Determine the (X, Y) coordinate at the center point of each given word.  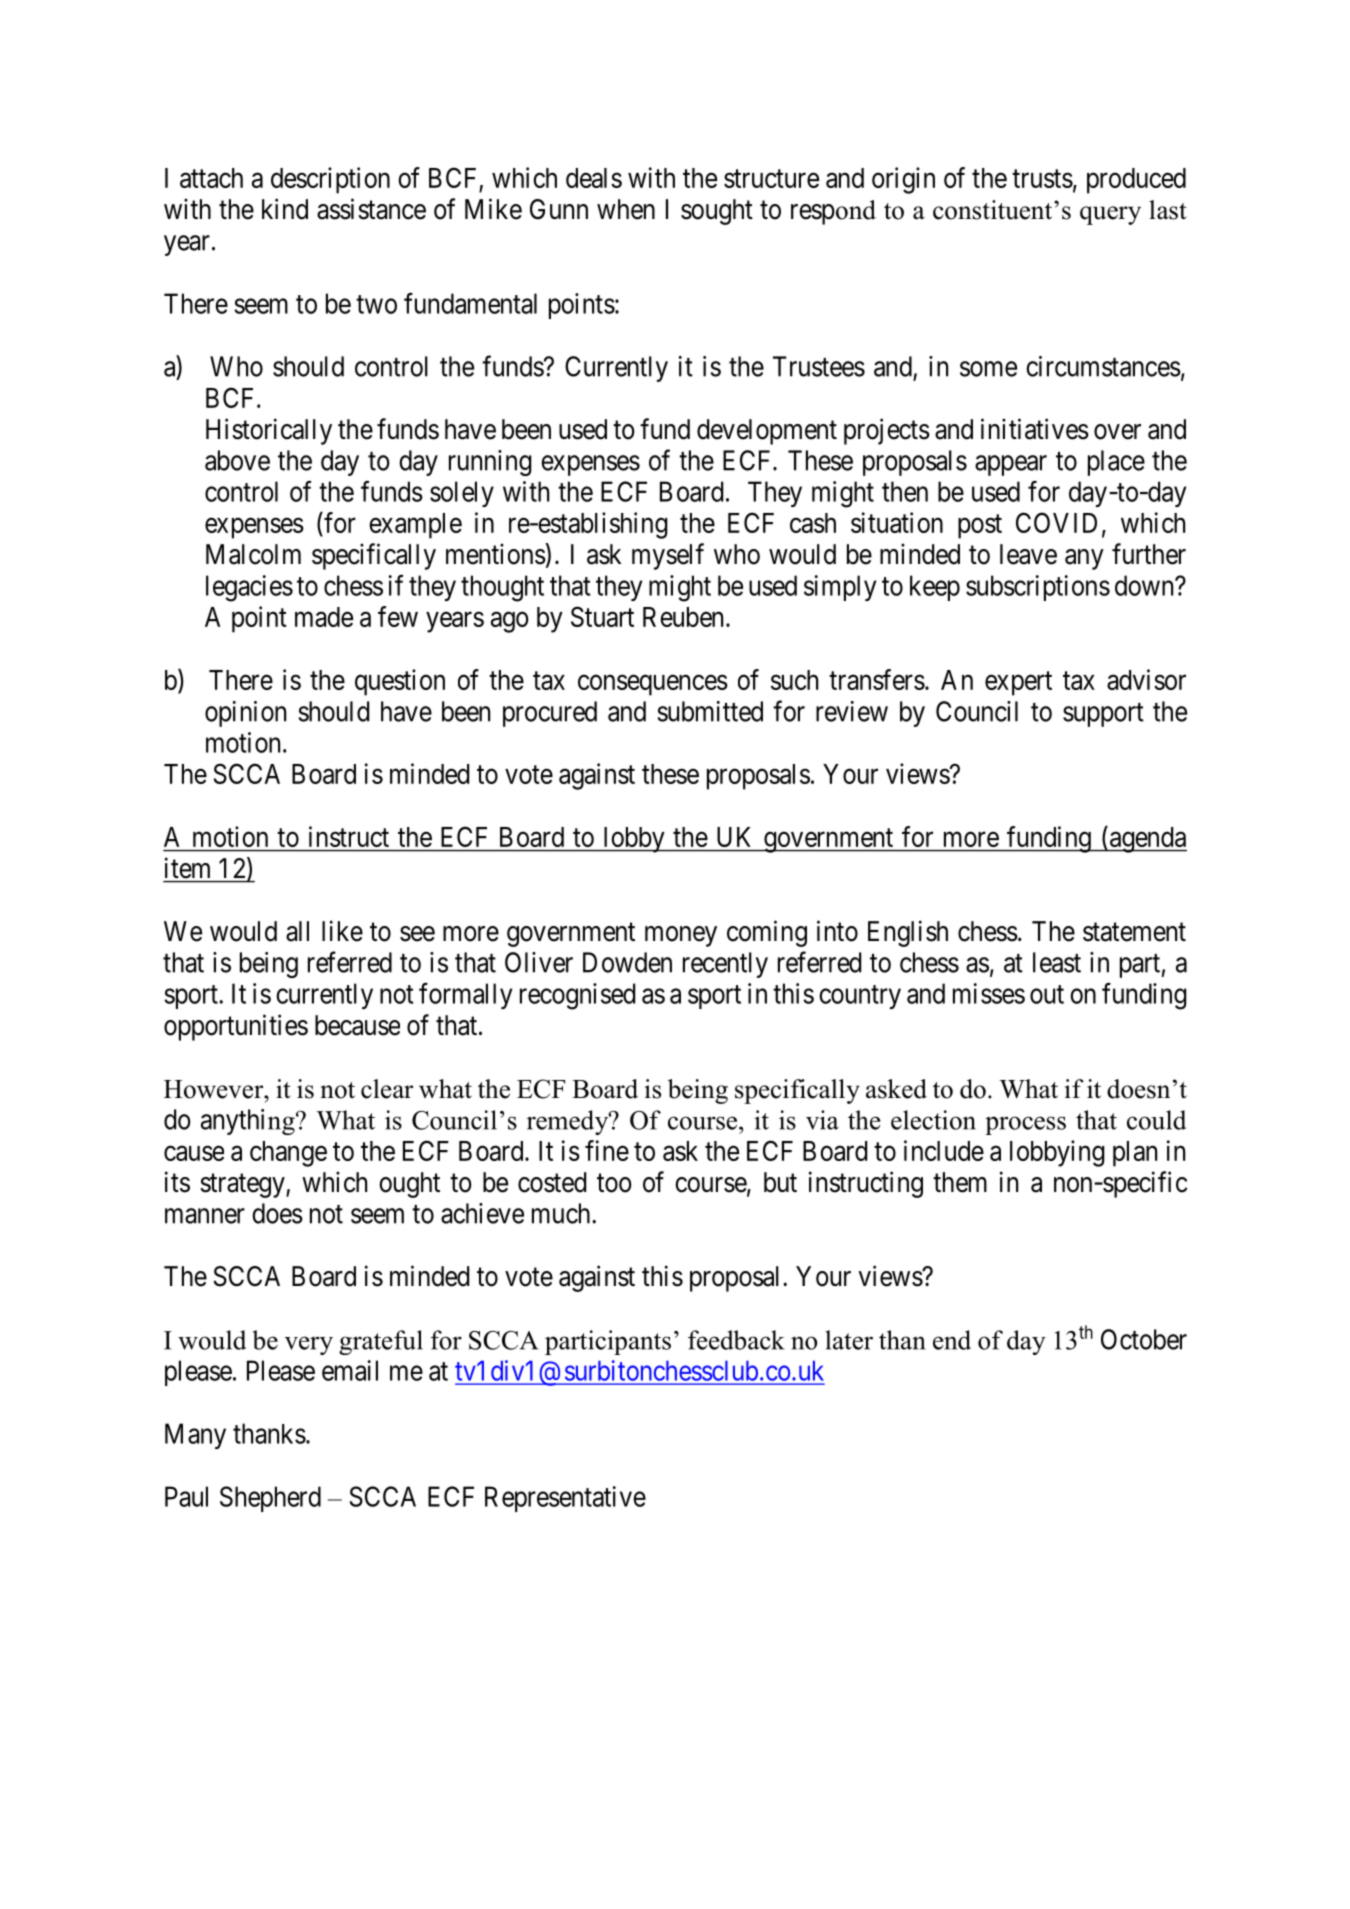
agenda (1147, 840)
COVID (1056, 522)
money (681, 936)
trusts (1042, 179)
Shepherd (270, 1499)
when (626, 209)
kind (285, 209)
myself (668, 556)
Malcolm (253, 554)
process (1025, 1125)
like (342, 931)
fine (607, 1150)
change (288, 1154)
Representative (565, 1499)
